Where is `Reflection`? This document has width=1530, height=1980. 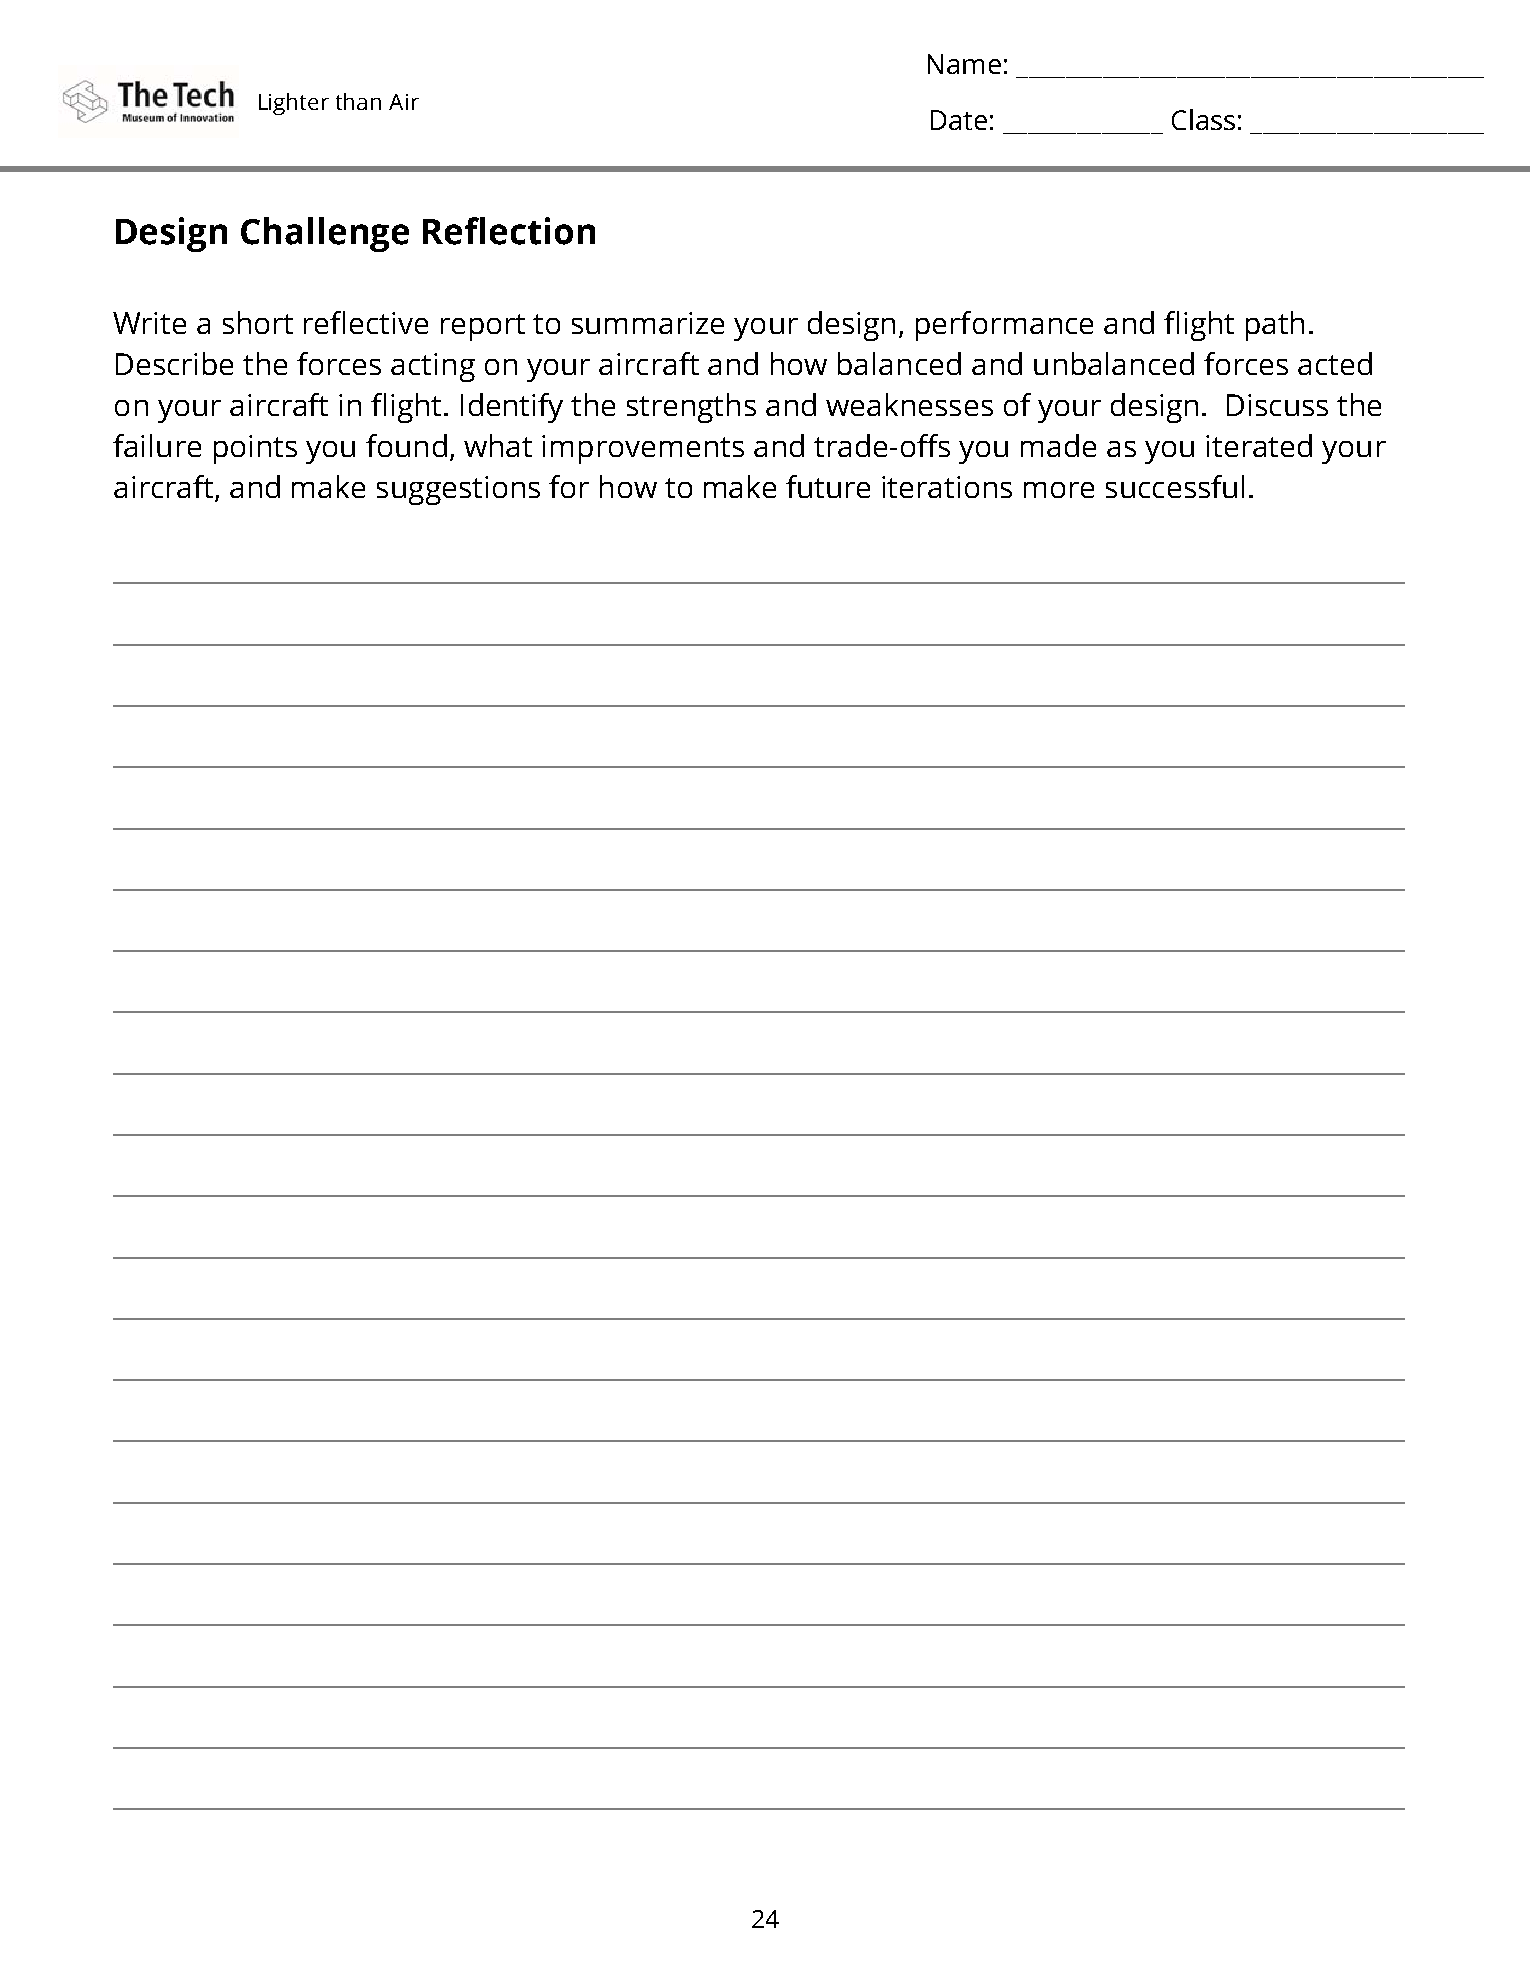
Reflection is located at coordinates (509, 231).
